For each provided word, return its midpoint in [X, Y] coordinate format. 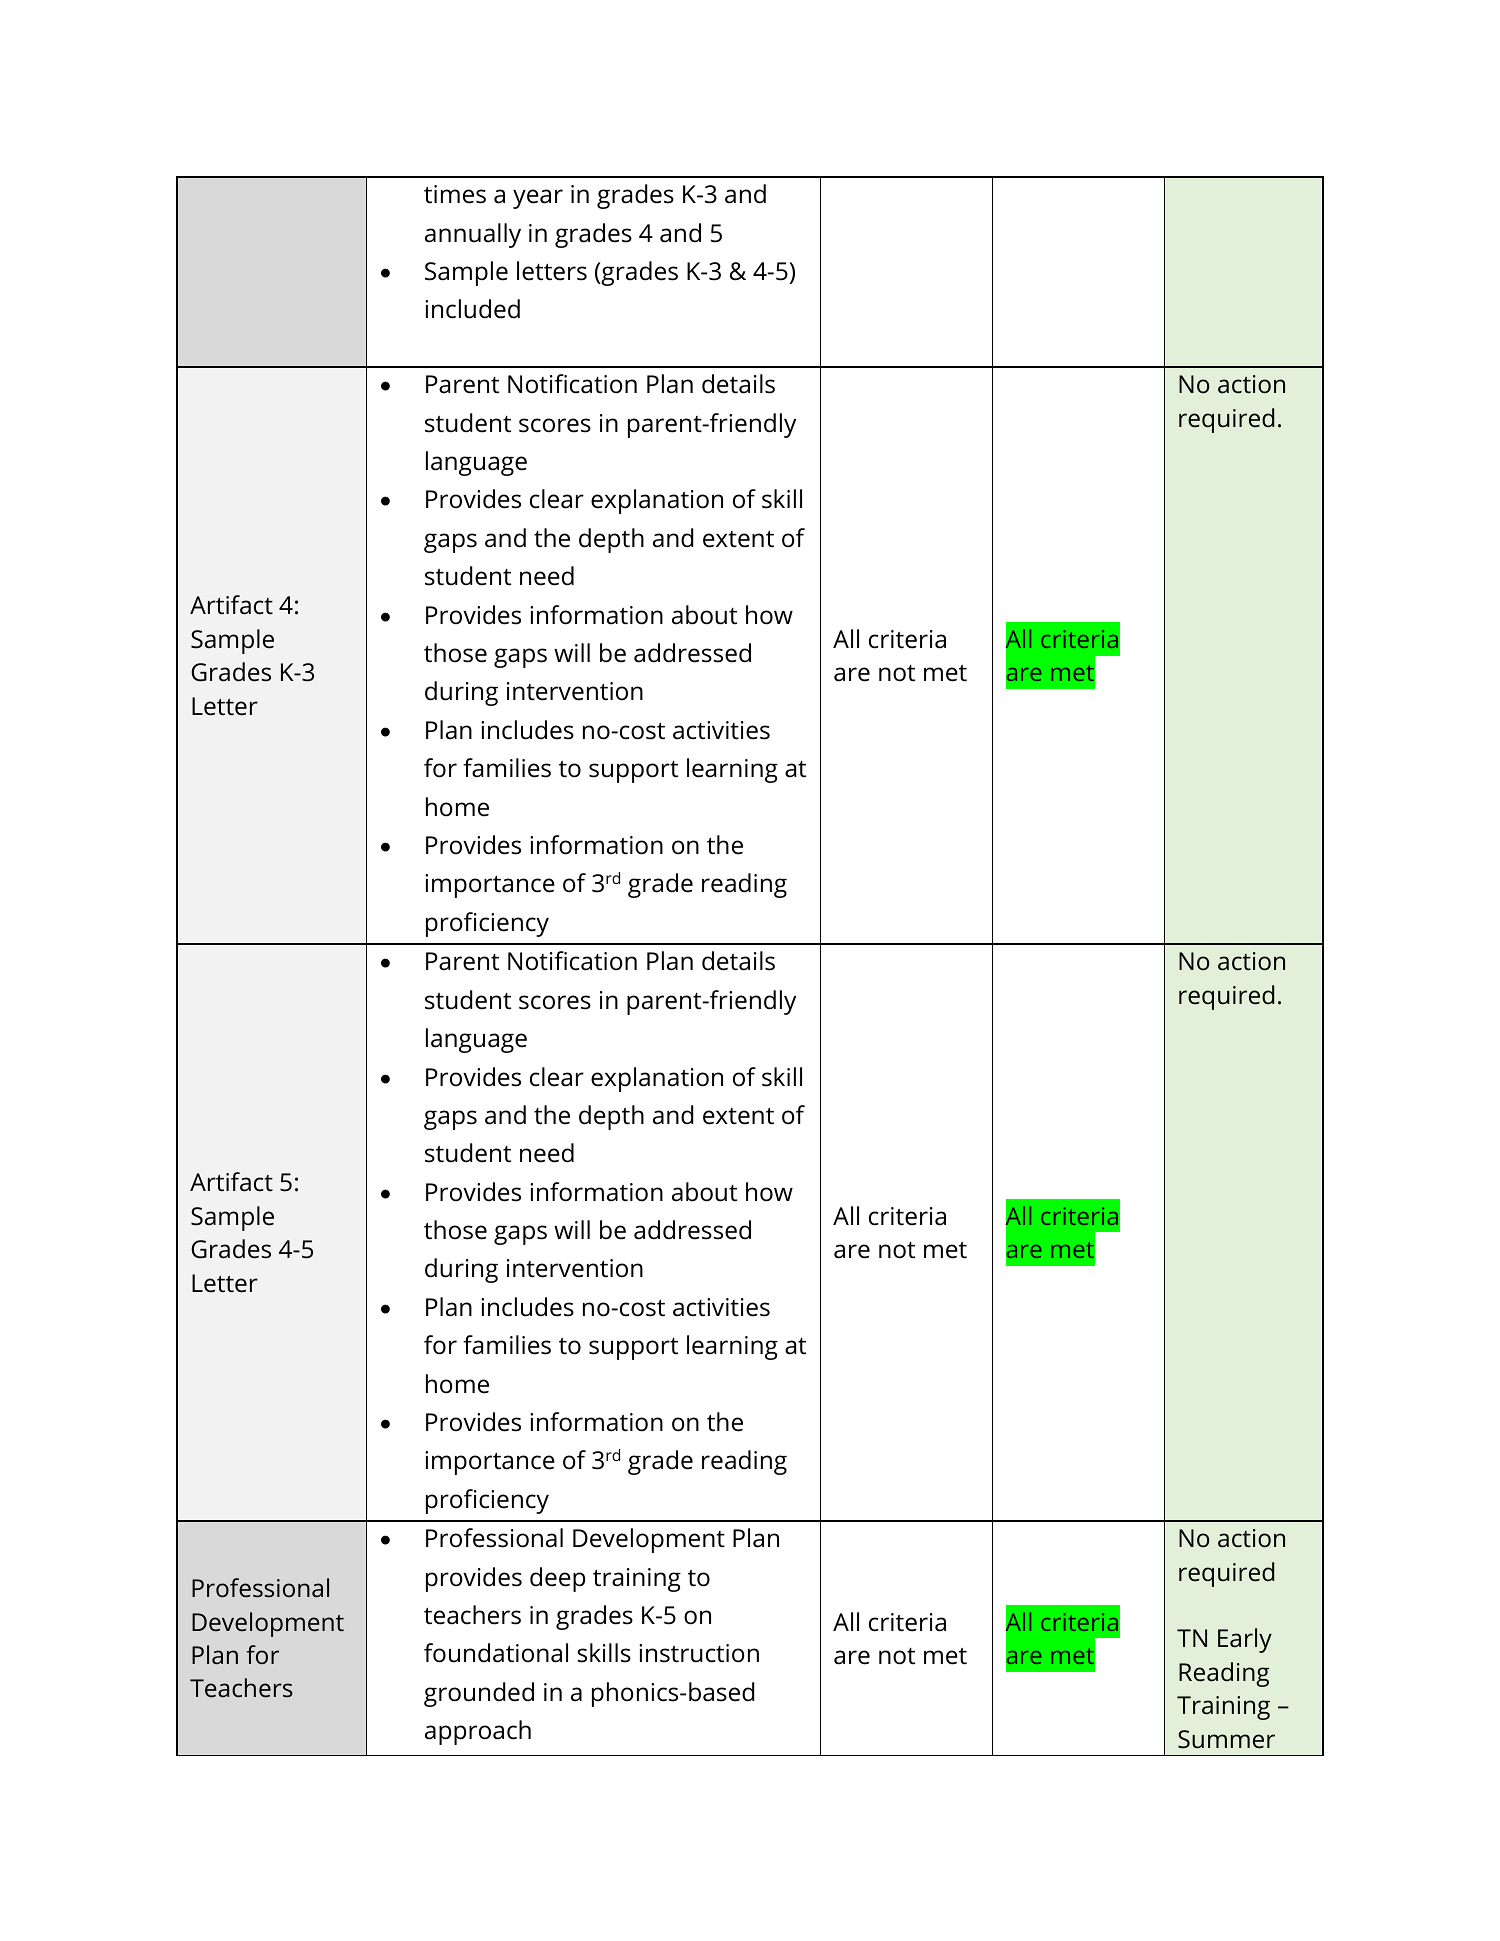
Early [1245, 1640]
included [472, 309]
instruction [699, 1653]
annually [473, 235]
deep [557, 1579]
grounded [479, 1694]
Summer [1226, 1739]
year [538, 199]
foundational [496, 1653]
